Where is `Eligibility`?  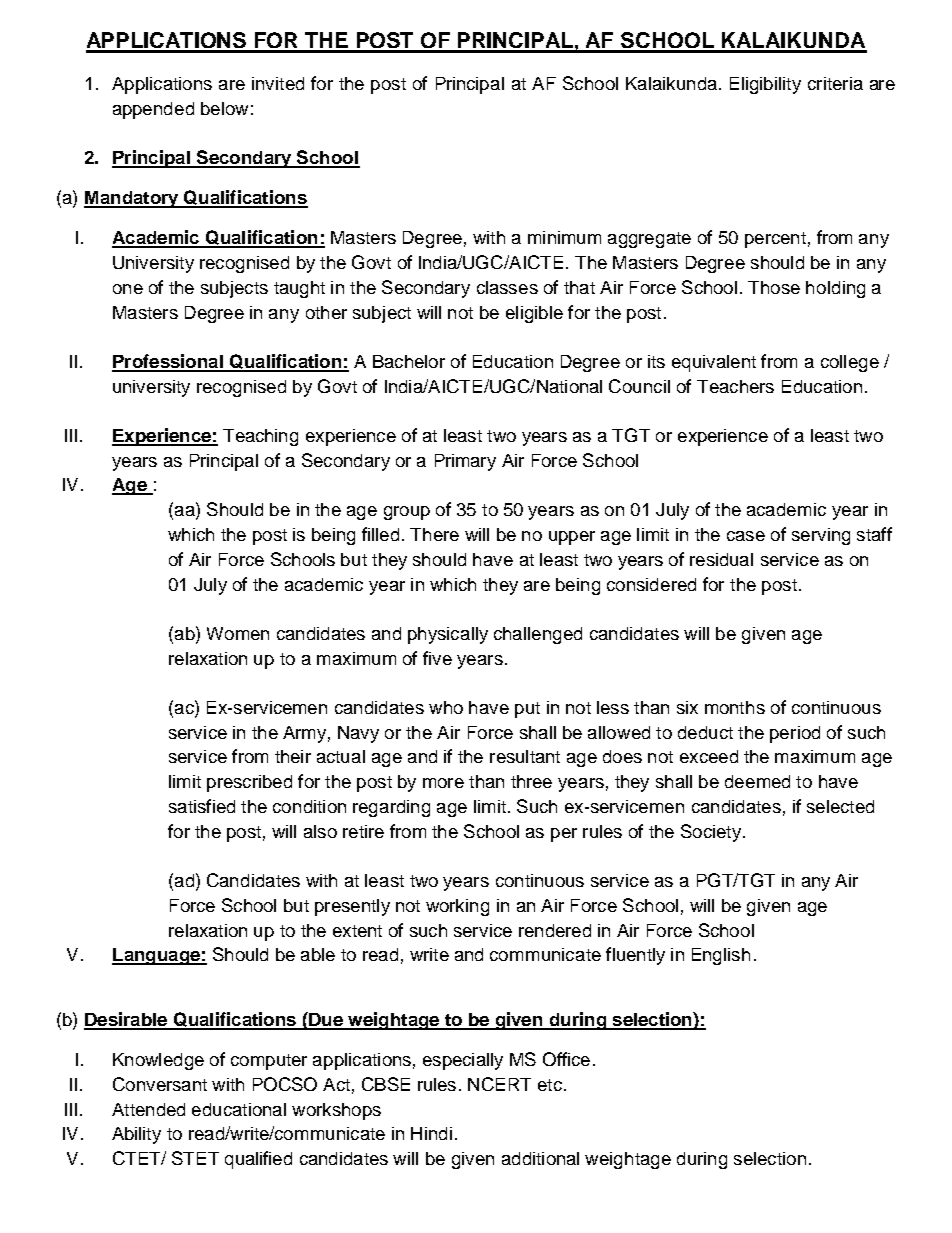
Eligibility is located at coordinates (765, 85).
